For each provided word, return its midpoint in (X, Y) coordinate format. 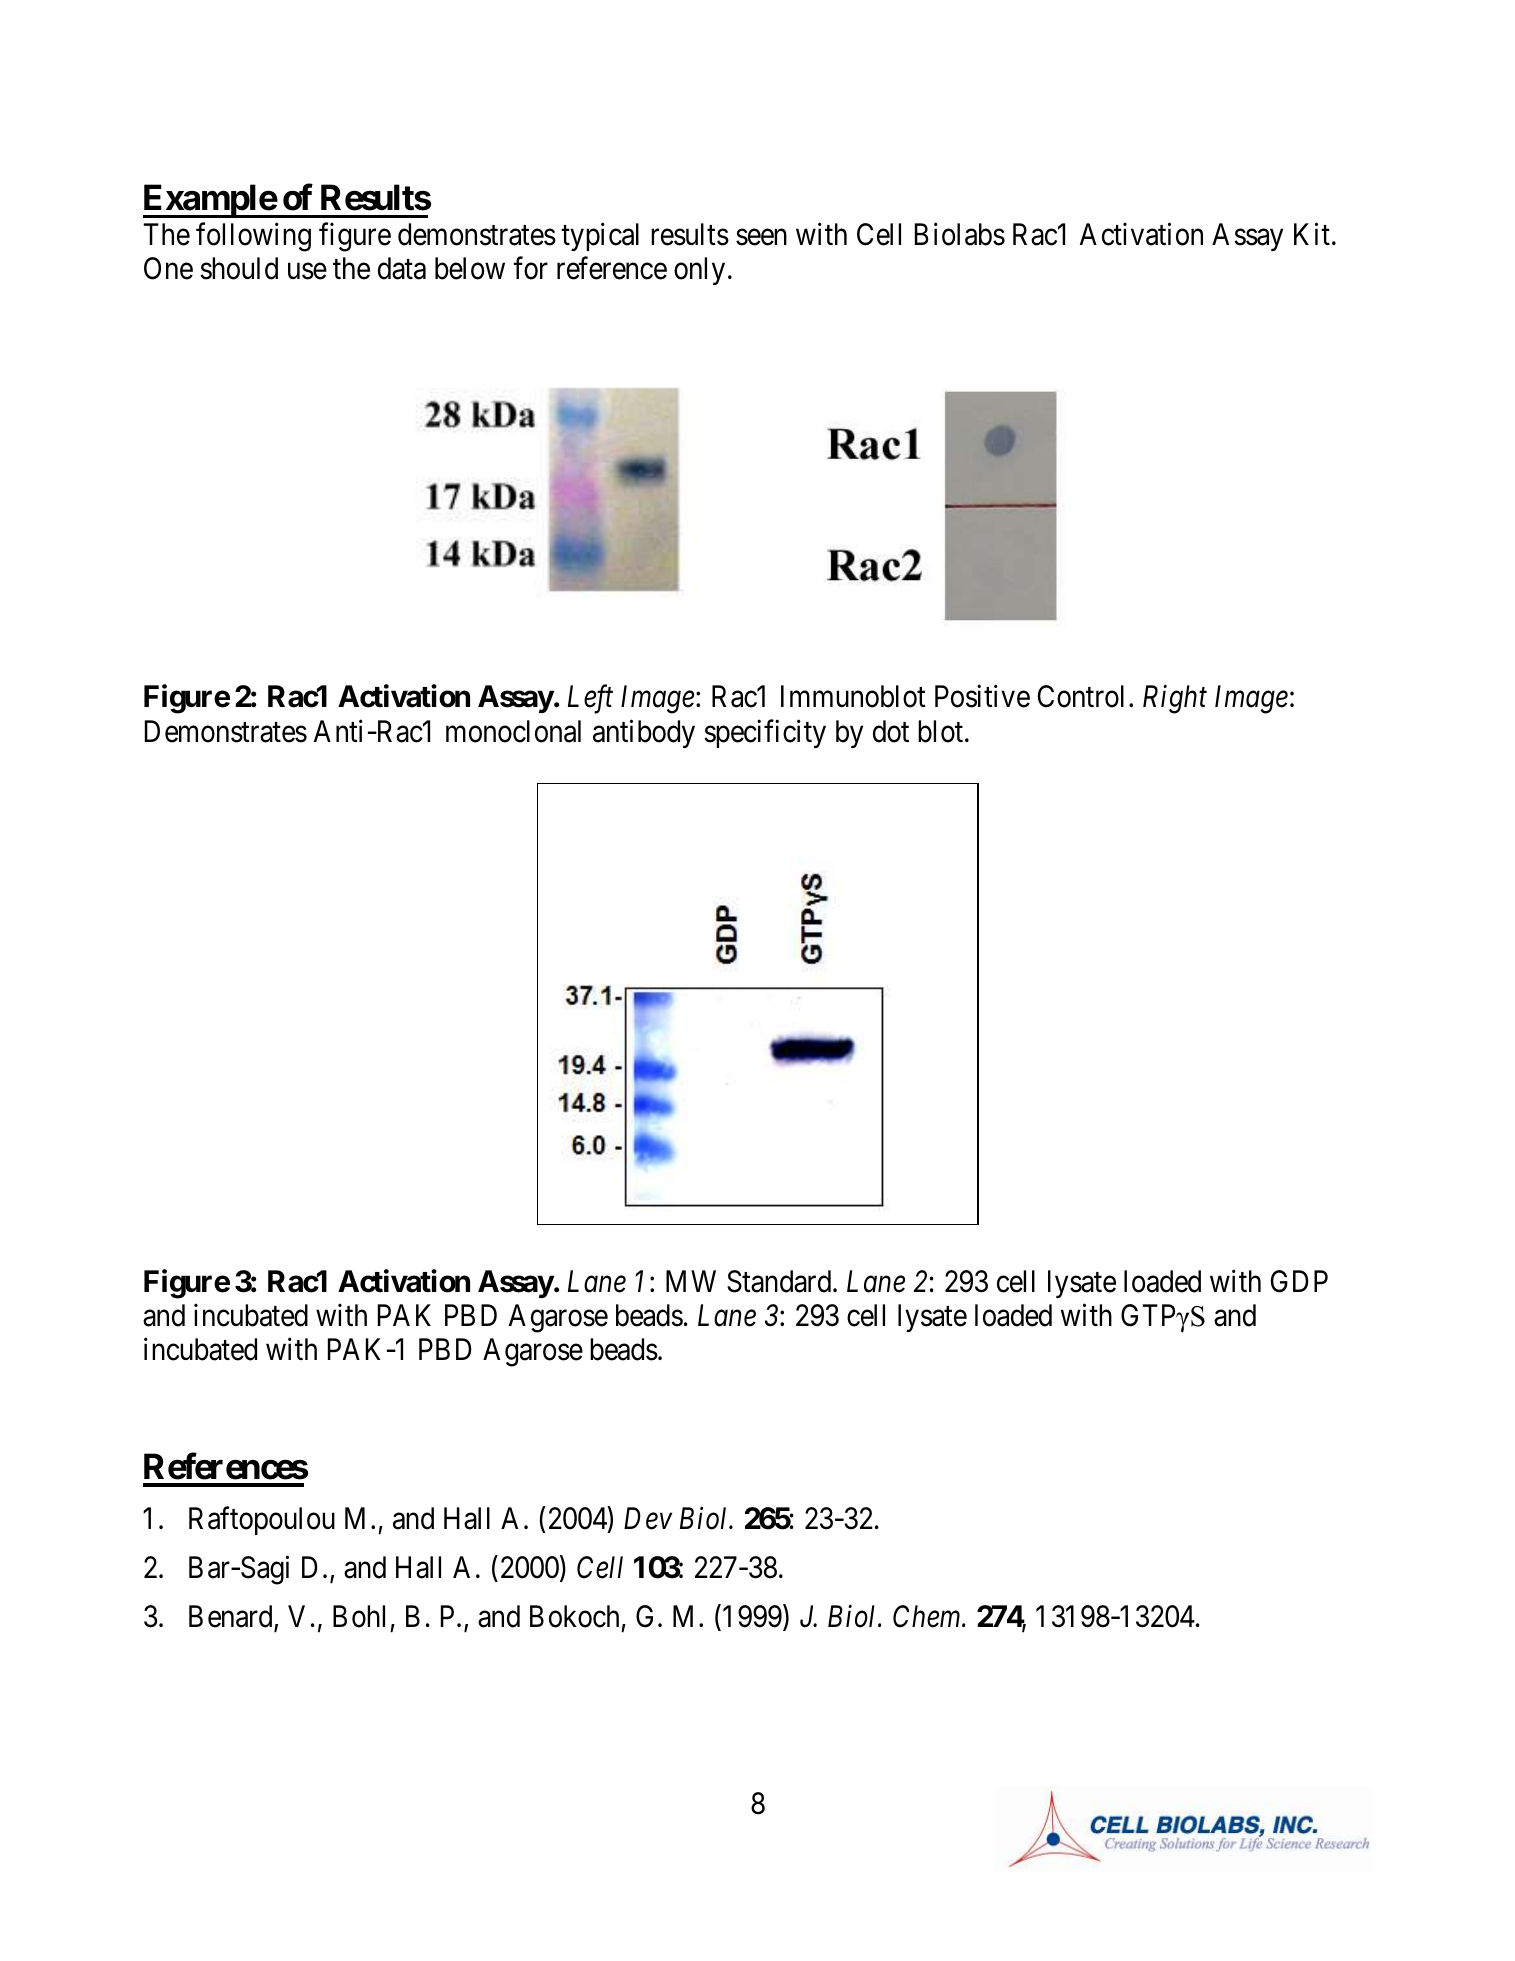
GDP (1299, 1281)
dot (891, 731)
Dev (648, 1519)
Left (590, 699)
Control (1081, 696)
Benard (232, 1617)
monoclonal (513, 731)
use (307, 272)
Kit (1312, 234)
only (699, 271)
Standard (780, 1281)
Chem (928, 1616)
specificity (765, 733)
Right (1175, 699)
